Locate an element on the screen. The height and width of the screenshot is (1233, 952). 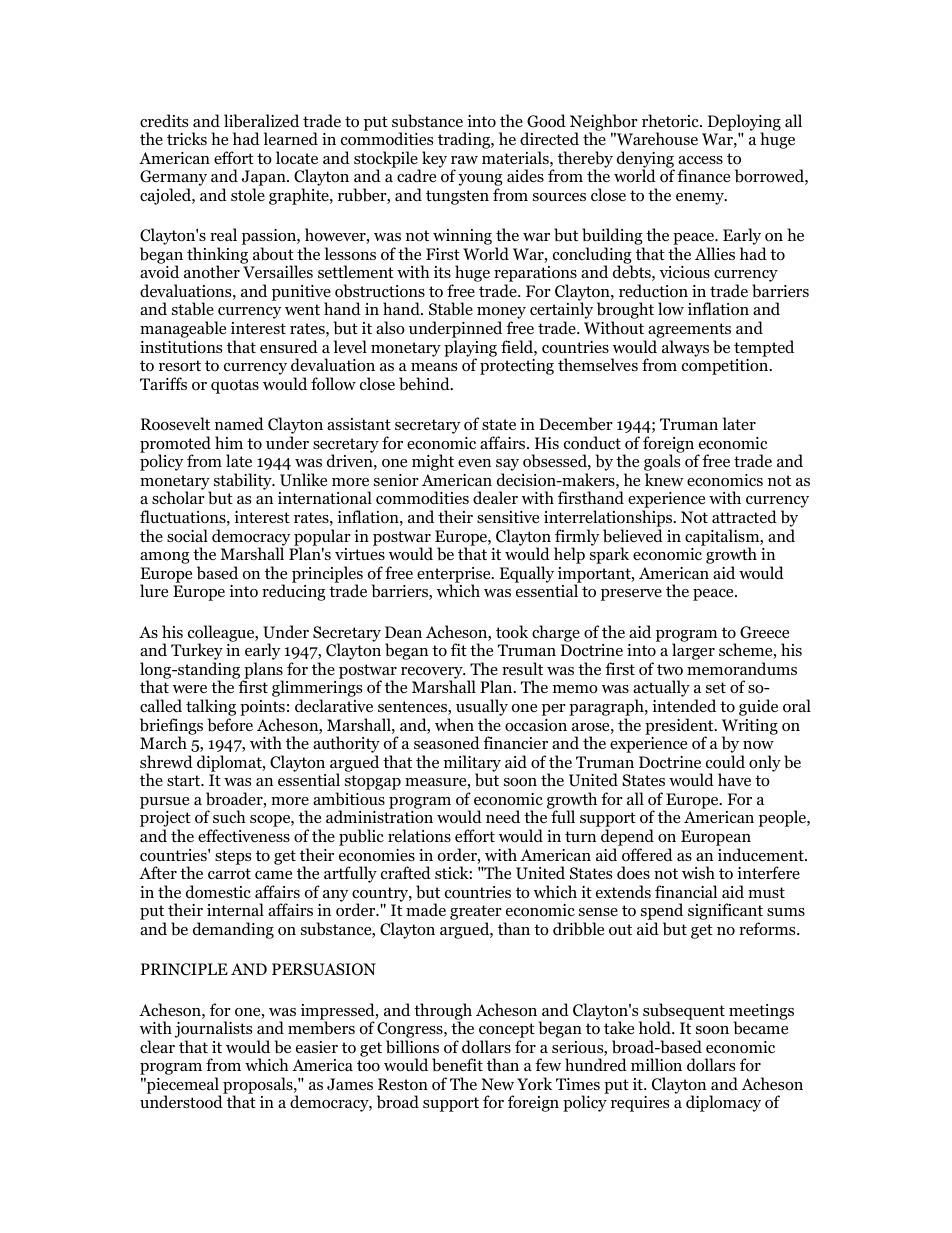
even is located at coordinates (474, 463).
